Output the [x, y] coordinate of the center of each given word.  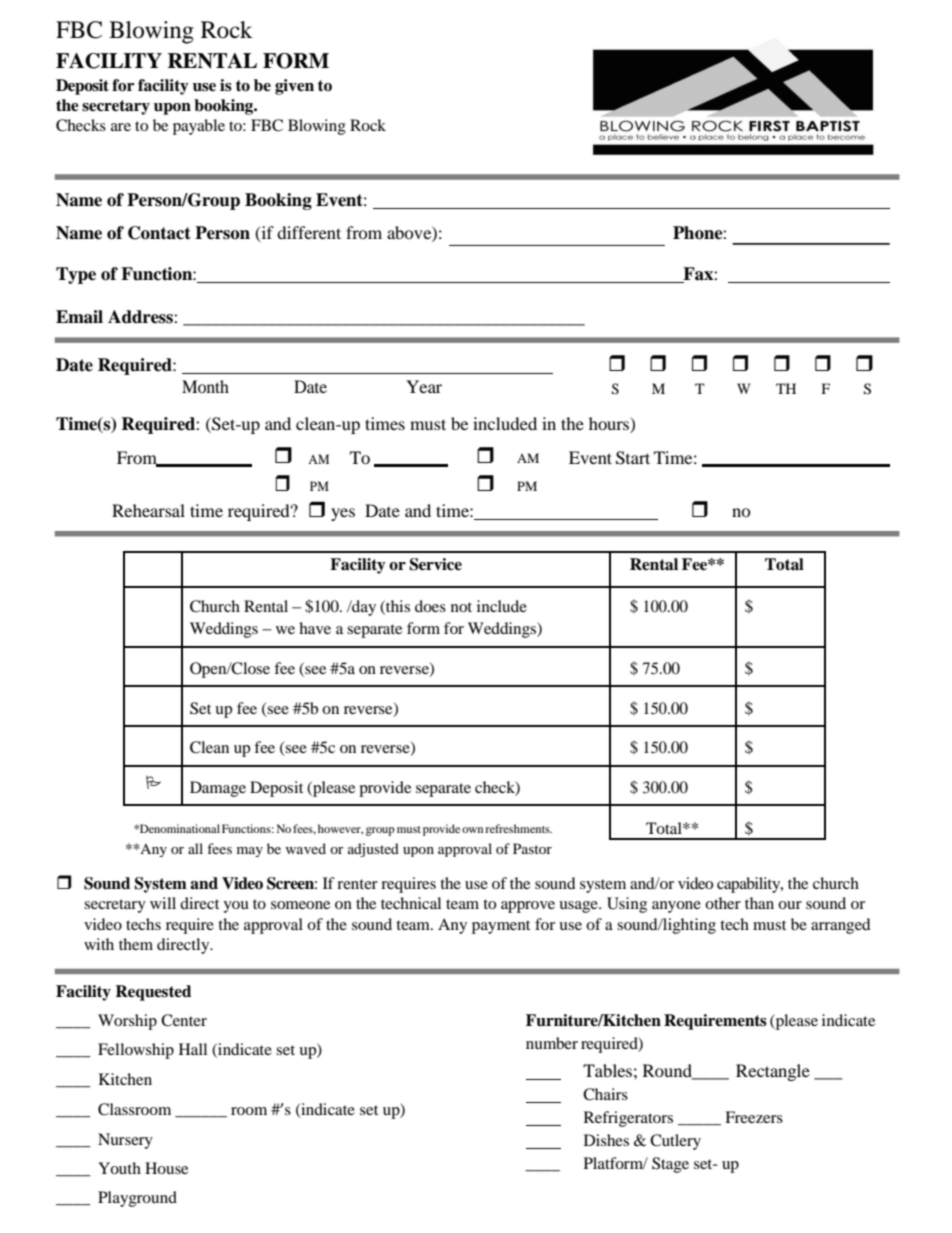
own [472, 830]
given [294, 87]
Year [424, 386]
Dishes [606, 1140]
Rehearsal [148, 510]
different [309, 232]
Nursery [125, 1141]
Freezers [754, 1117]
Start [633, 458]
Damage [218, 789]
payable [199, 127]
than [759, 903]
